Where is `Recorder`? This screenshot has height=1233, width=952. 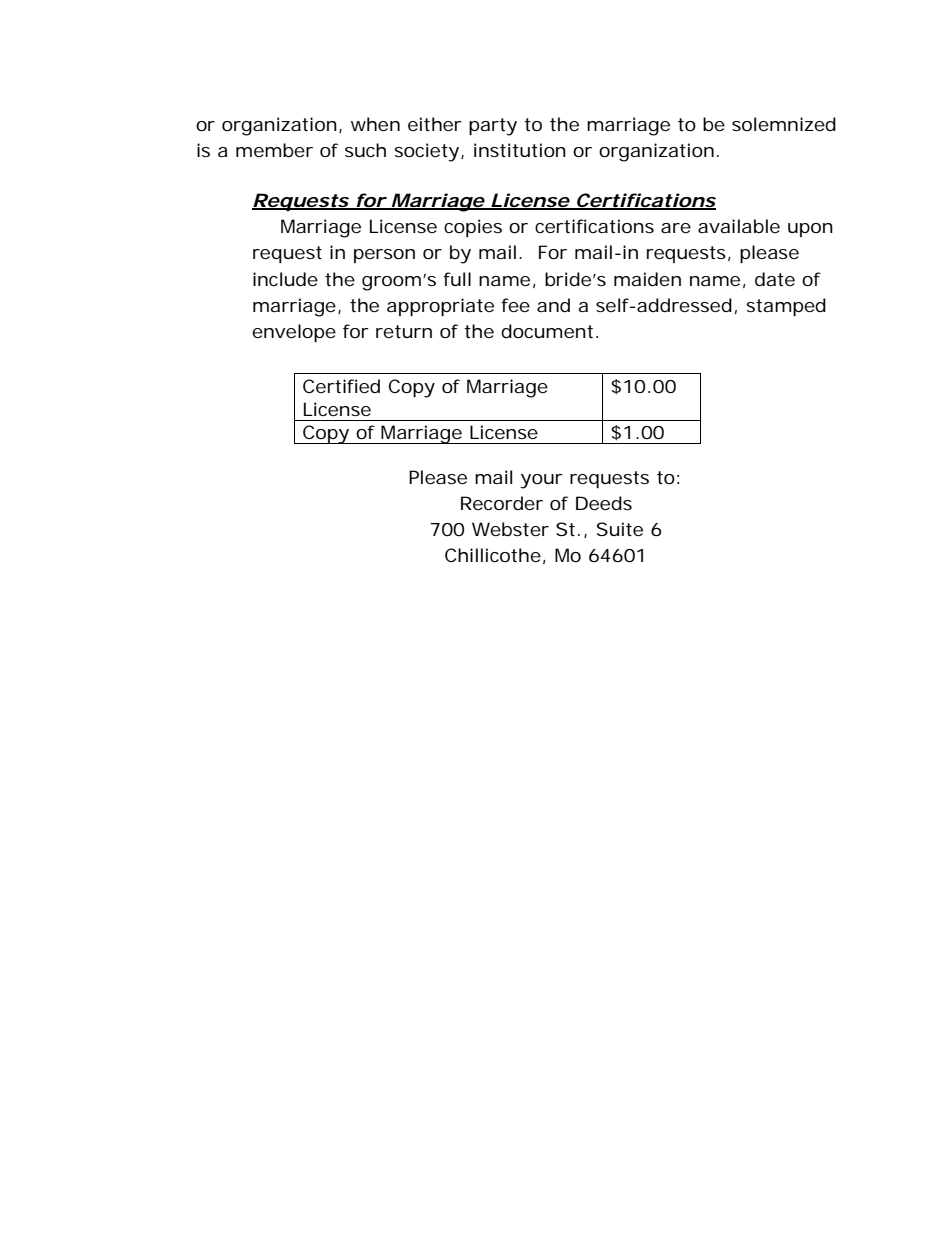
Recorder is located at coordinates (502, 503).
